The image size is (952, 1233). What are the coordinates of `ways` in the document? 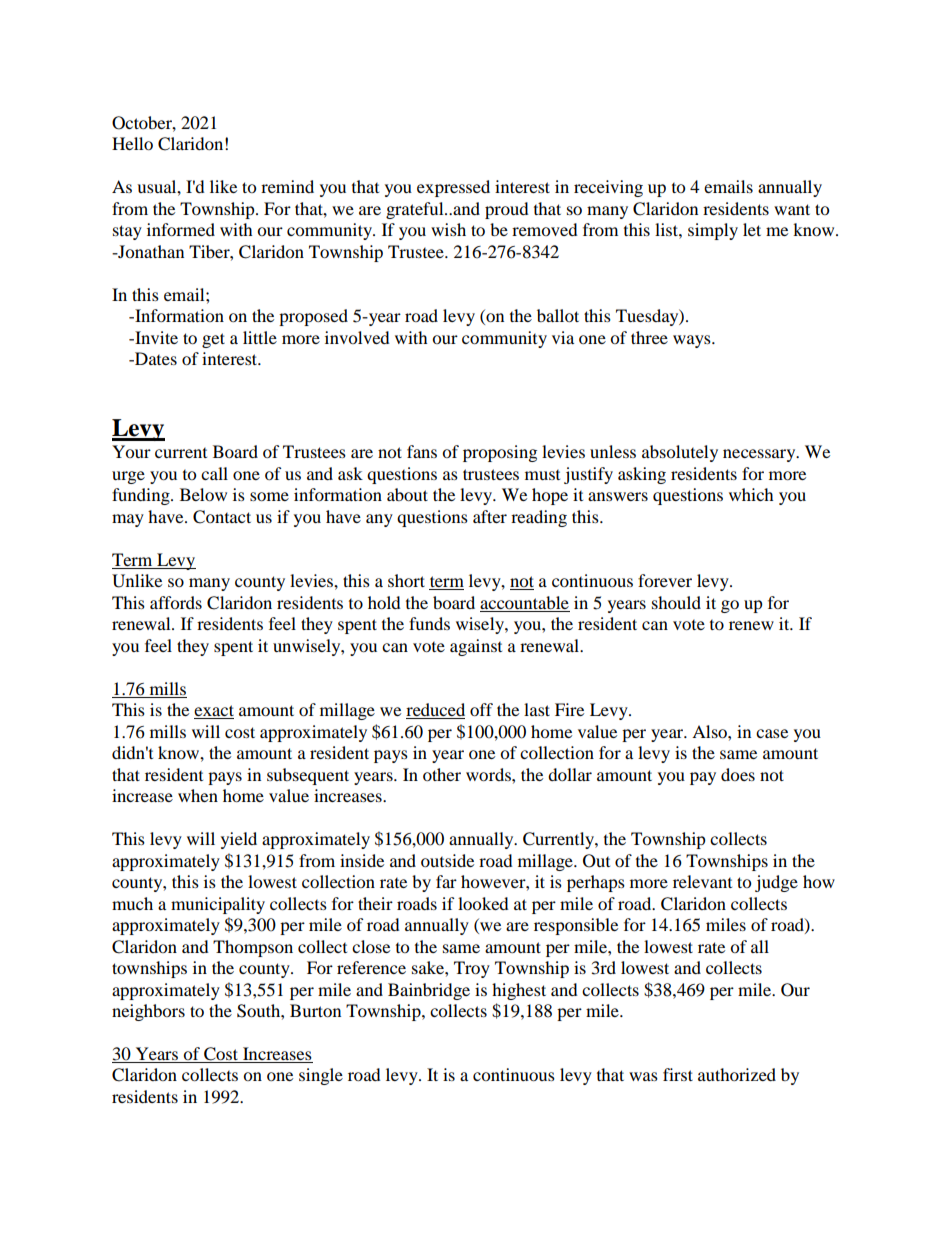 It's located at (693, 341).
